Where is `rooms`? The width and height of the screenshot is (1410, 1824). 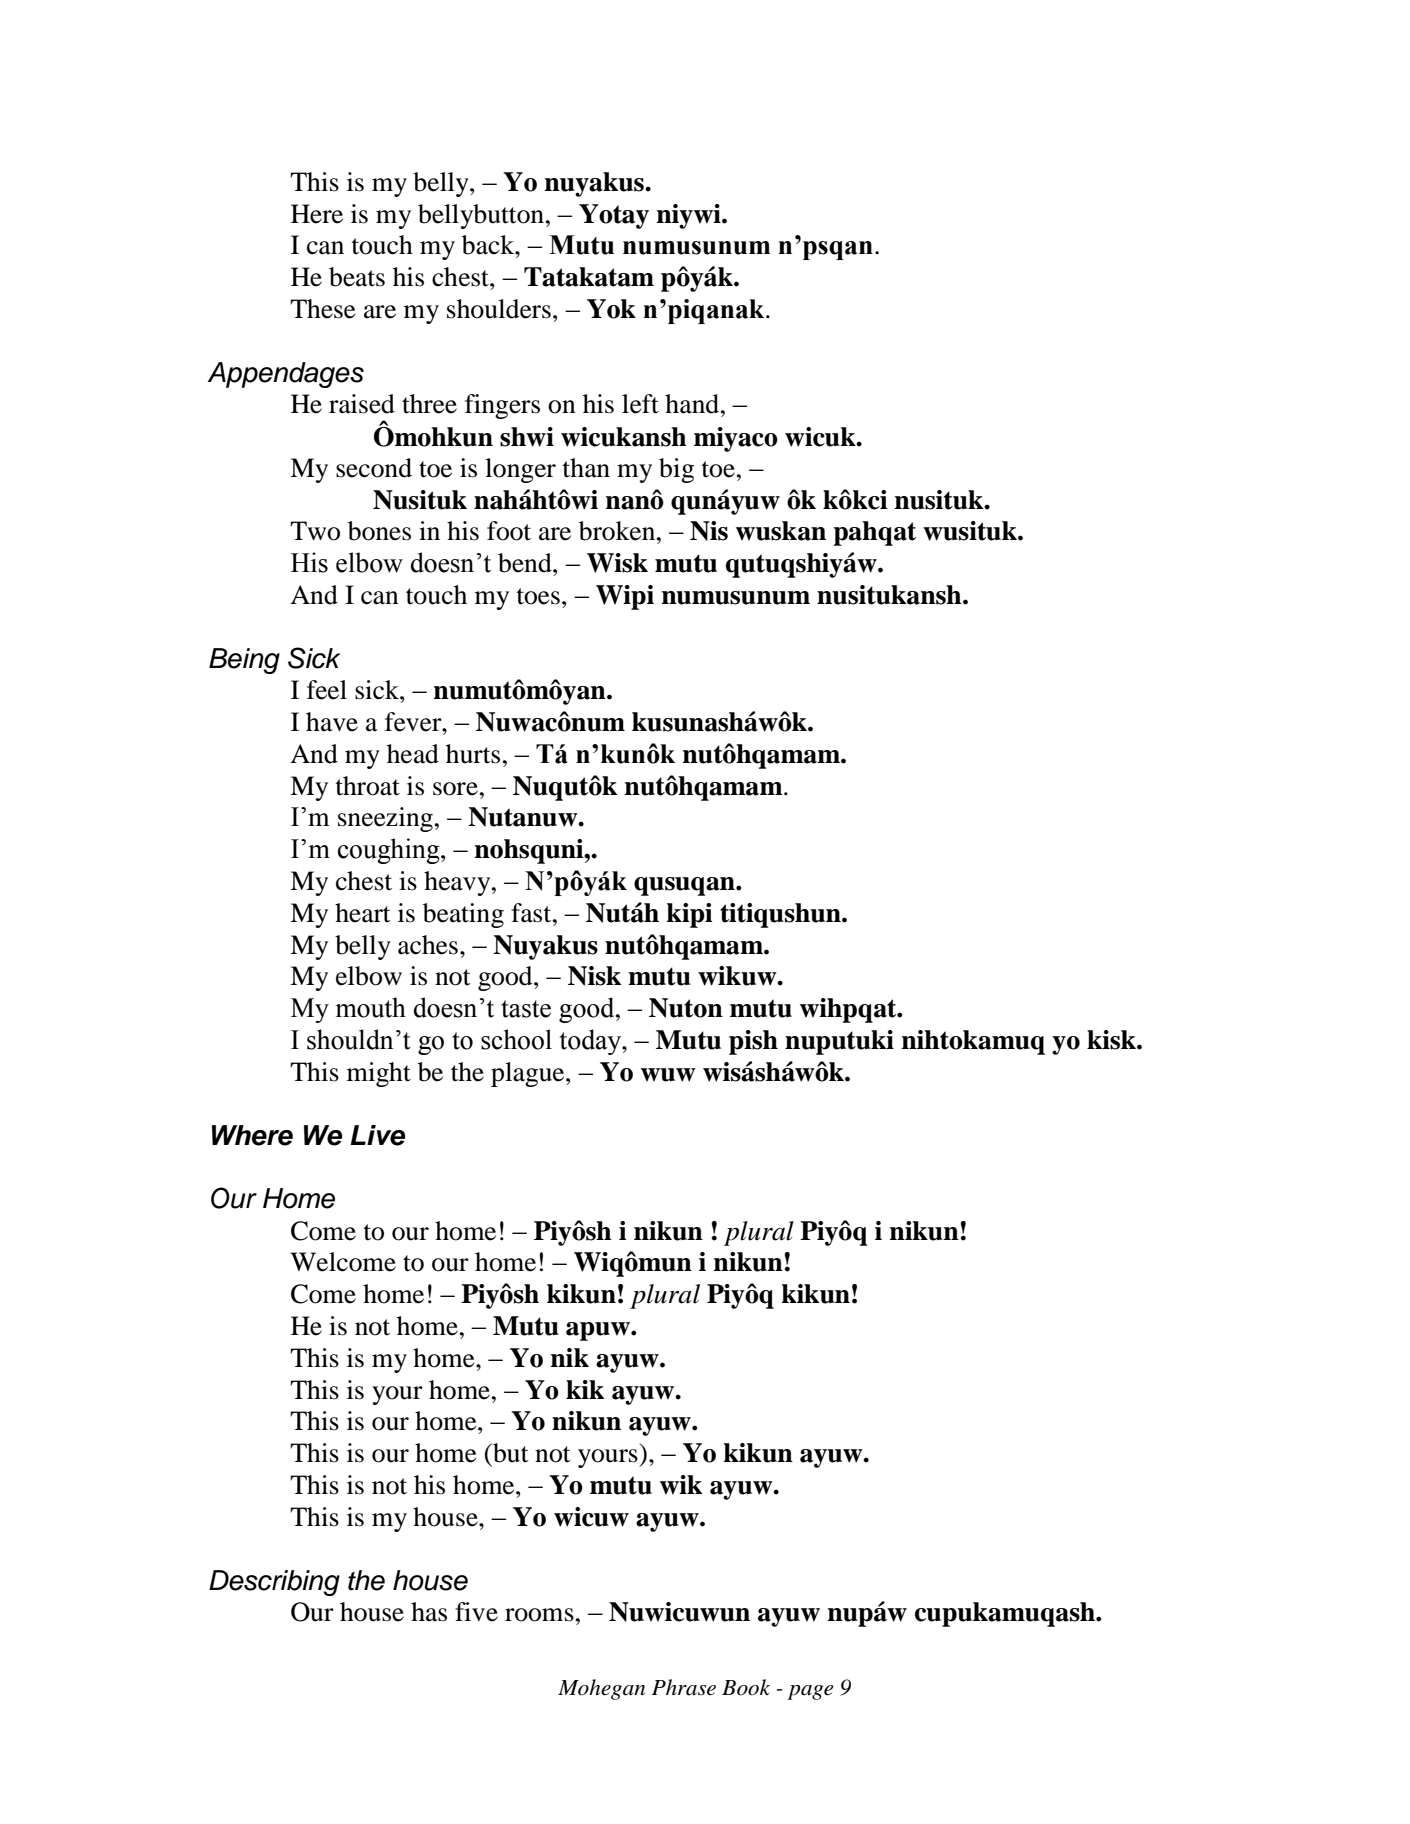 rooms is located at coordinates (539, 1615).
